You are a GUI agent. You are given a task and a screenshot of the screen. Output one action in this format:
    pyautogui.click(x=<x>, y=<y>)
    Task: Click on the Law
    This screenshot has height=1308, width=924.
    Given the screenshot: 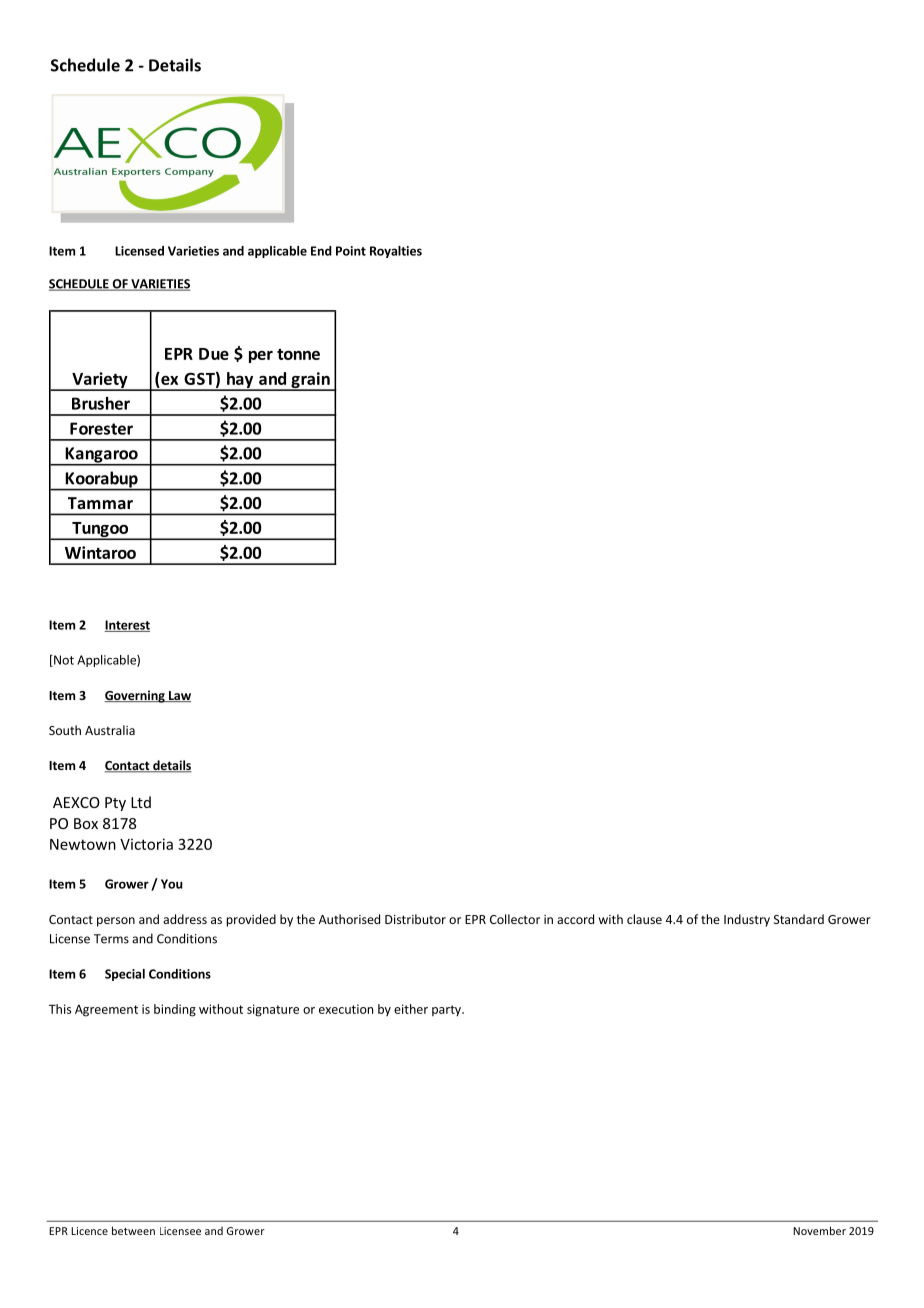 What is the action you would take?
    pyautogui.click(x=178, y=696)
